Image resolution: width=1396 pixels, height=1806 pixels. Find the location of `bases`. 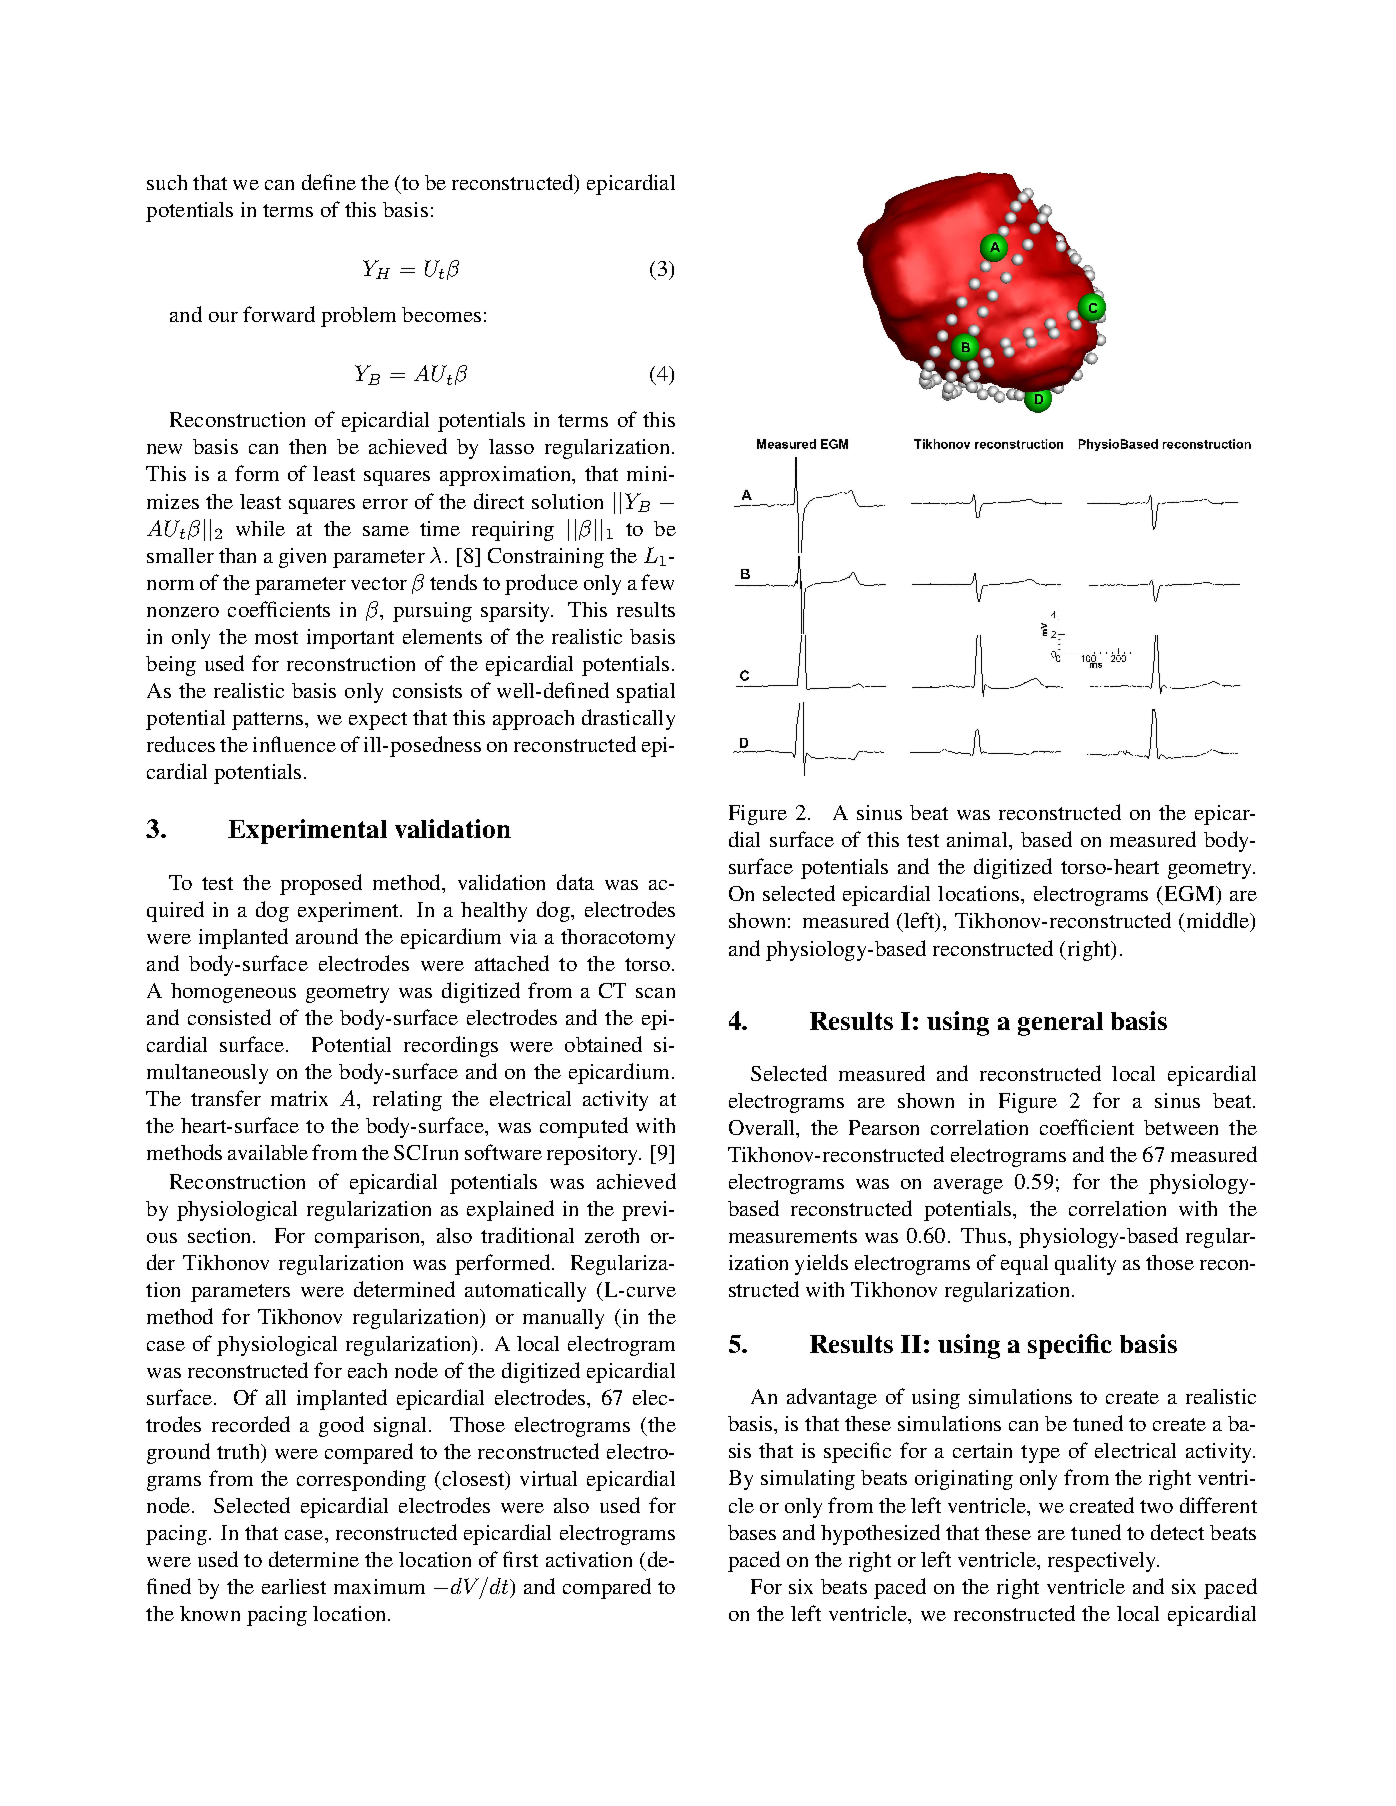

bases is located at coordinates (752, 1532).
